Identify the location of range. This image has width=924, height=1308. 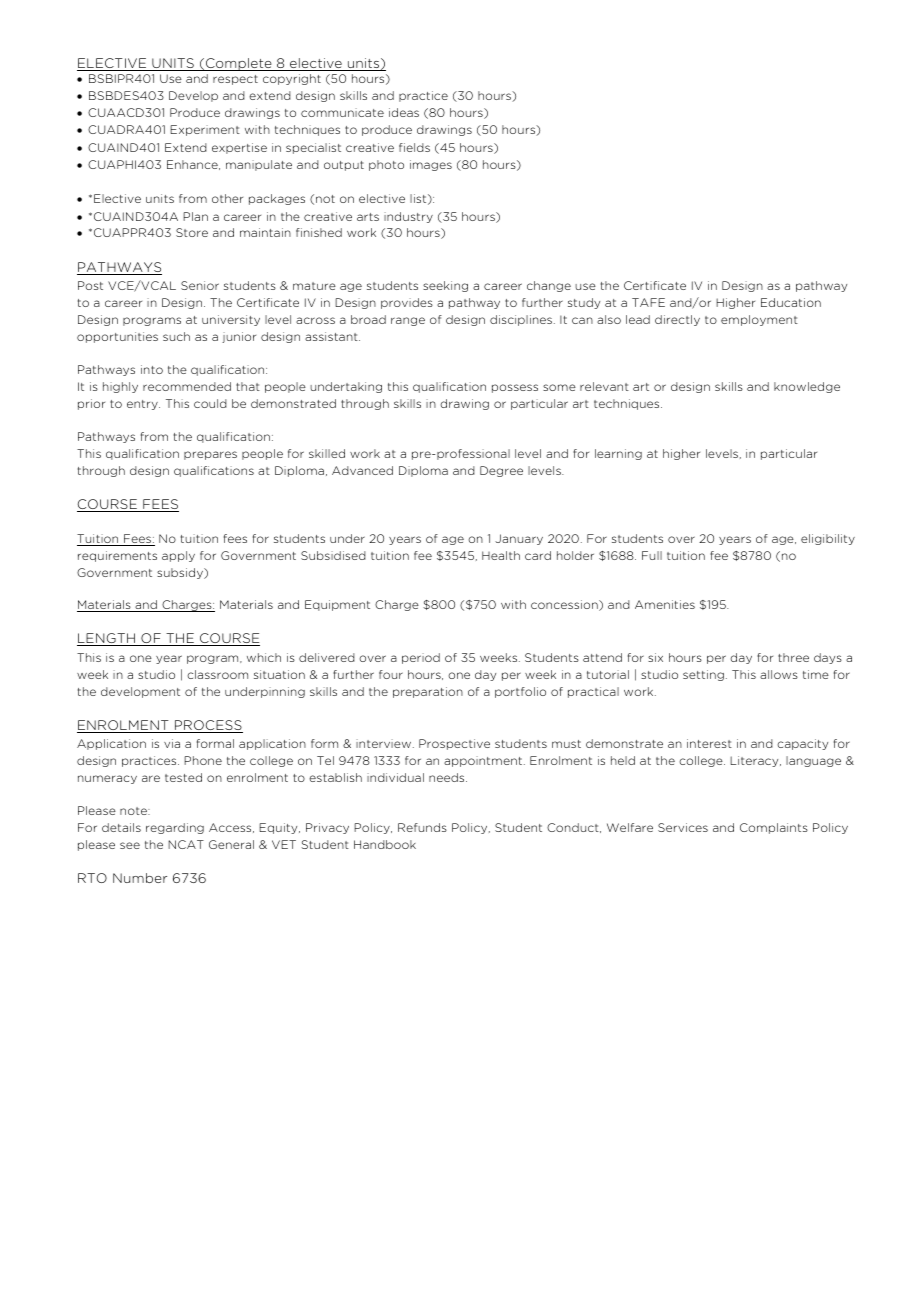
(408, 321).
